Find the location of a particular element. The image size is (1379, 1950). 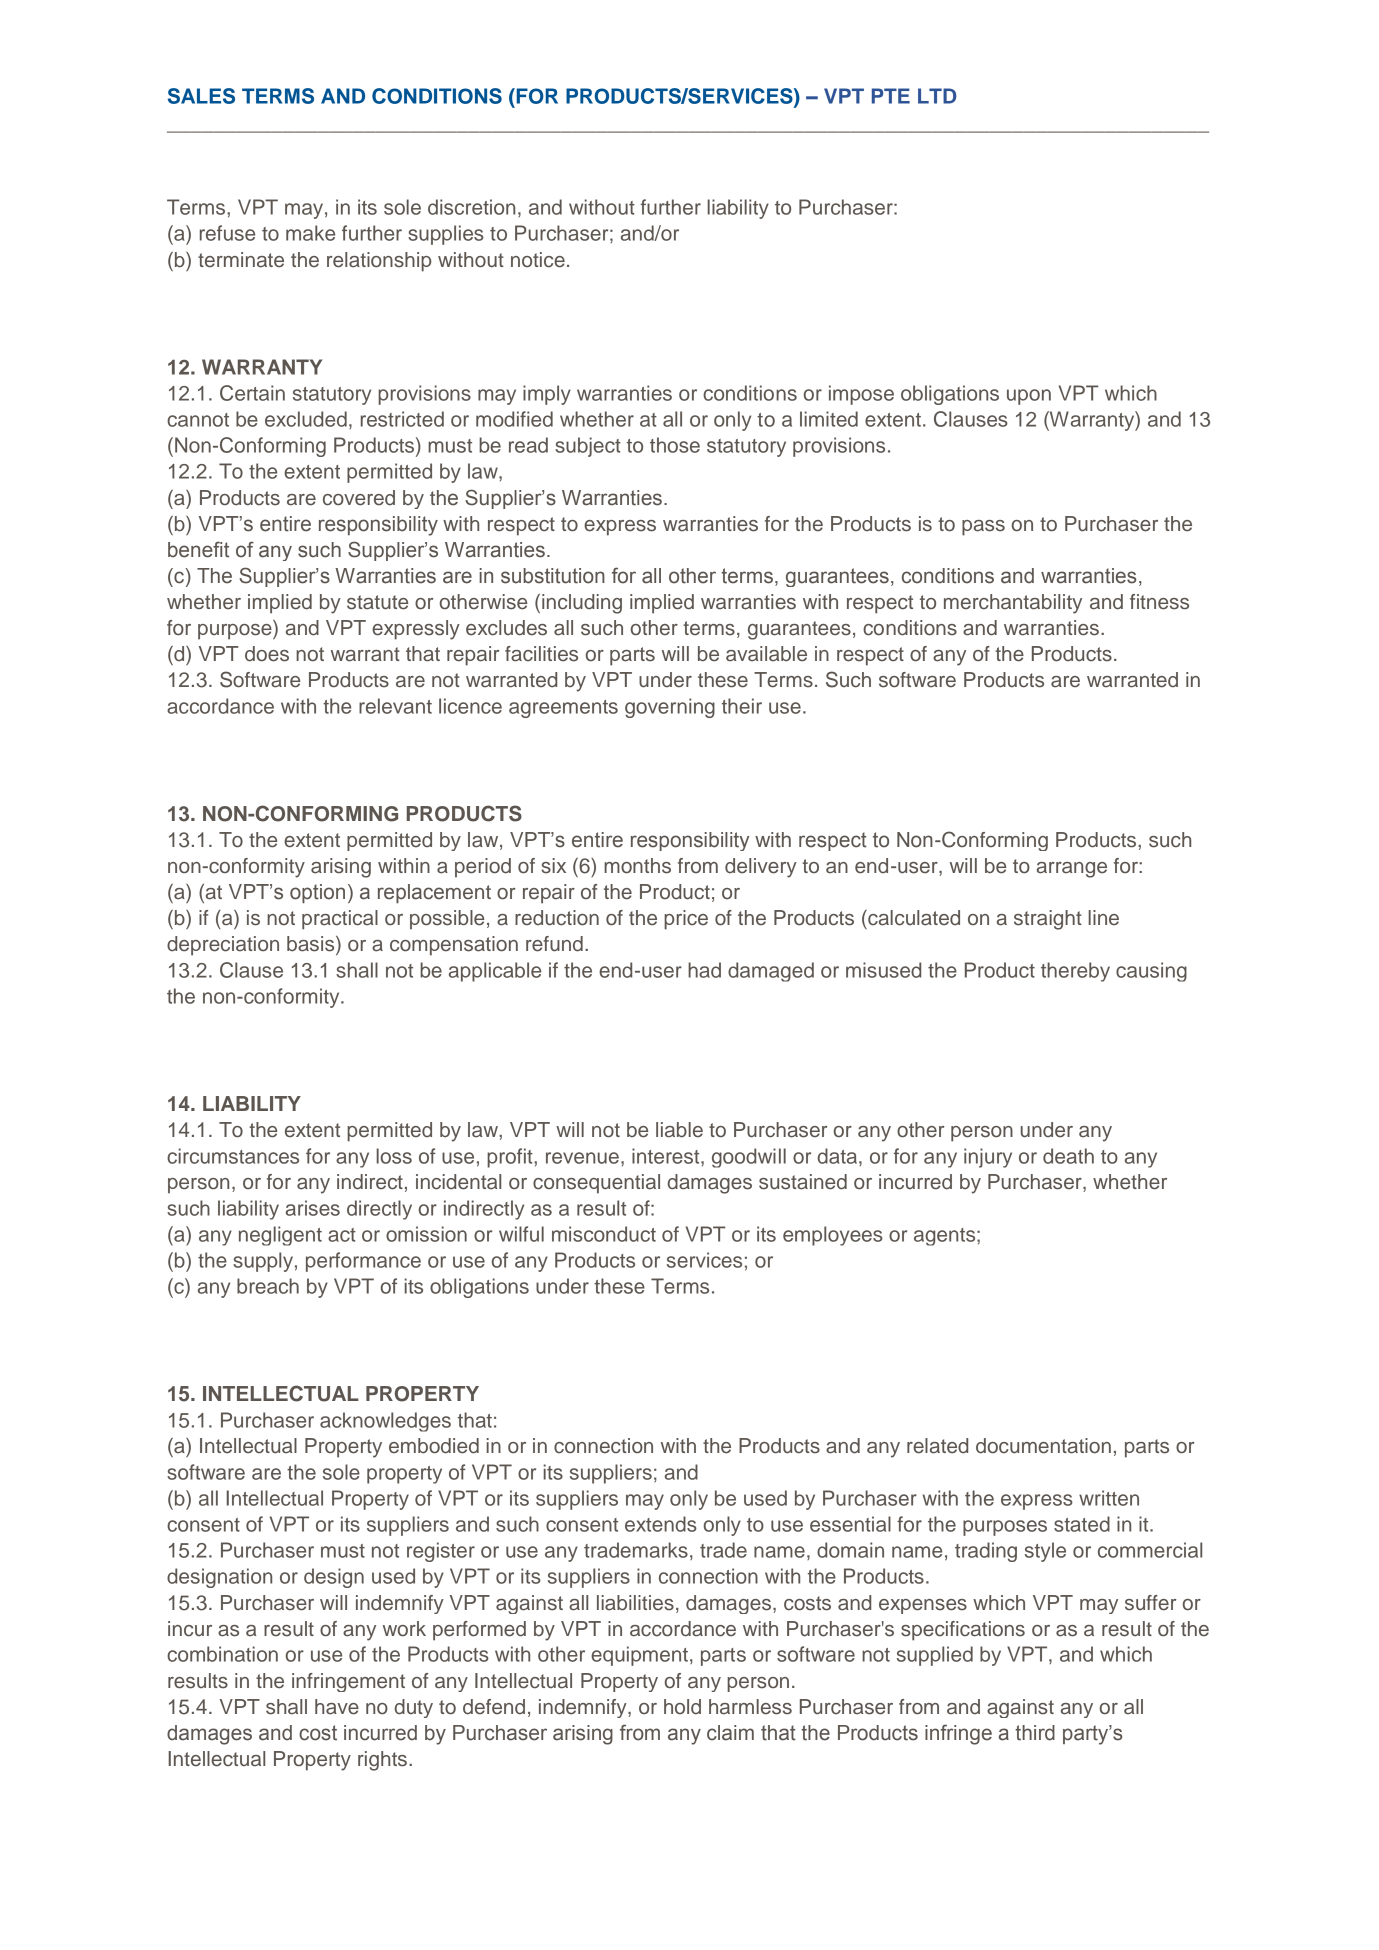

LTD is located at coordinates (937, 96).
